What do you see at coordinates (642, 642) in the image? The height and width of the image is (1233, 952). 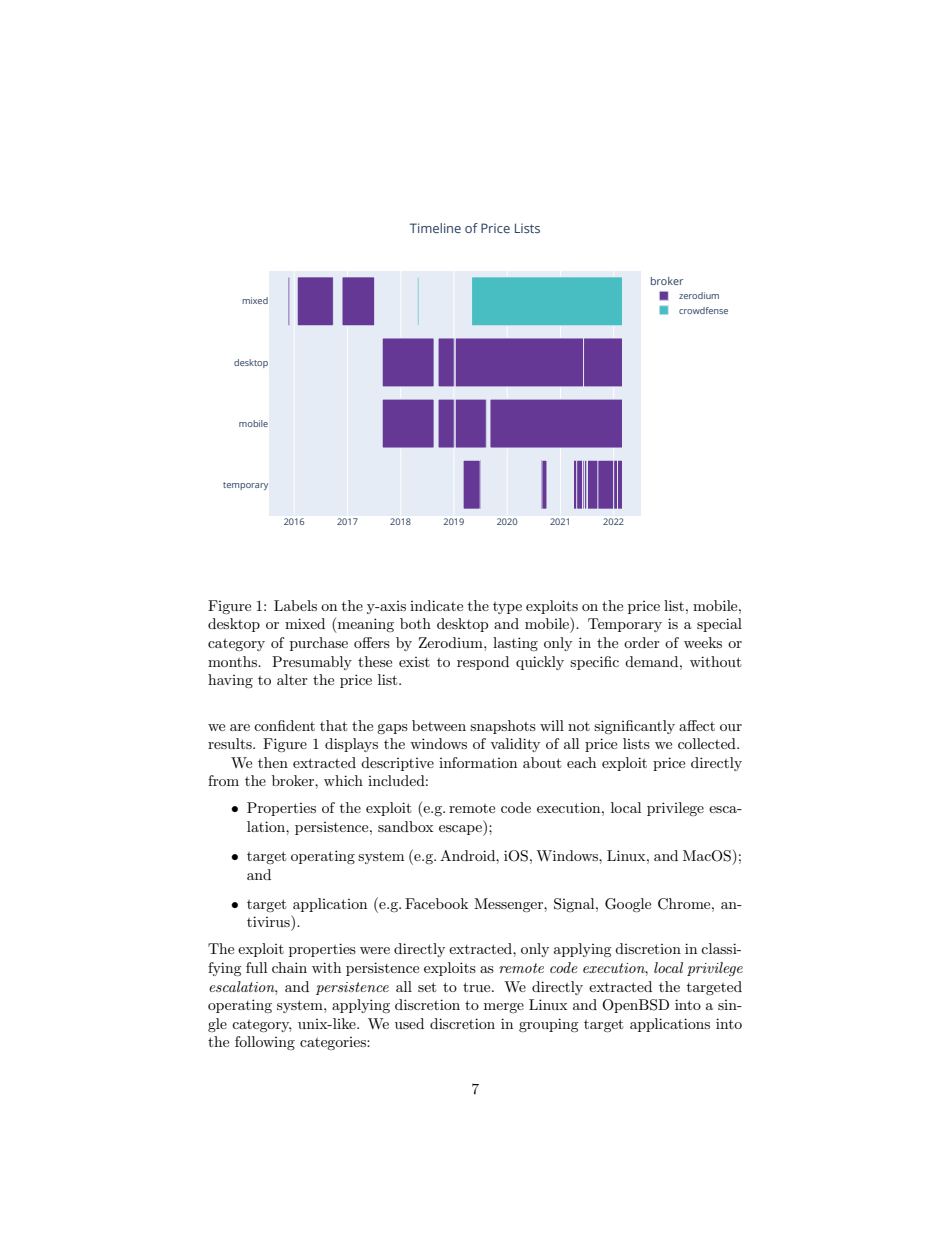 I see `order` at bounding box center [642, 642].
